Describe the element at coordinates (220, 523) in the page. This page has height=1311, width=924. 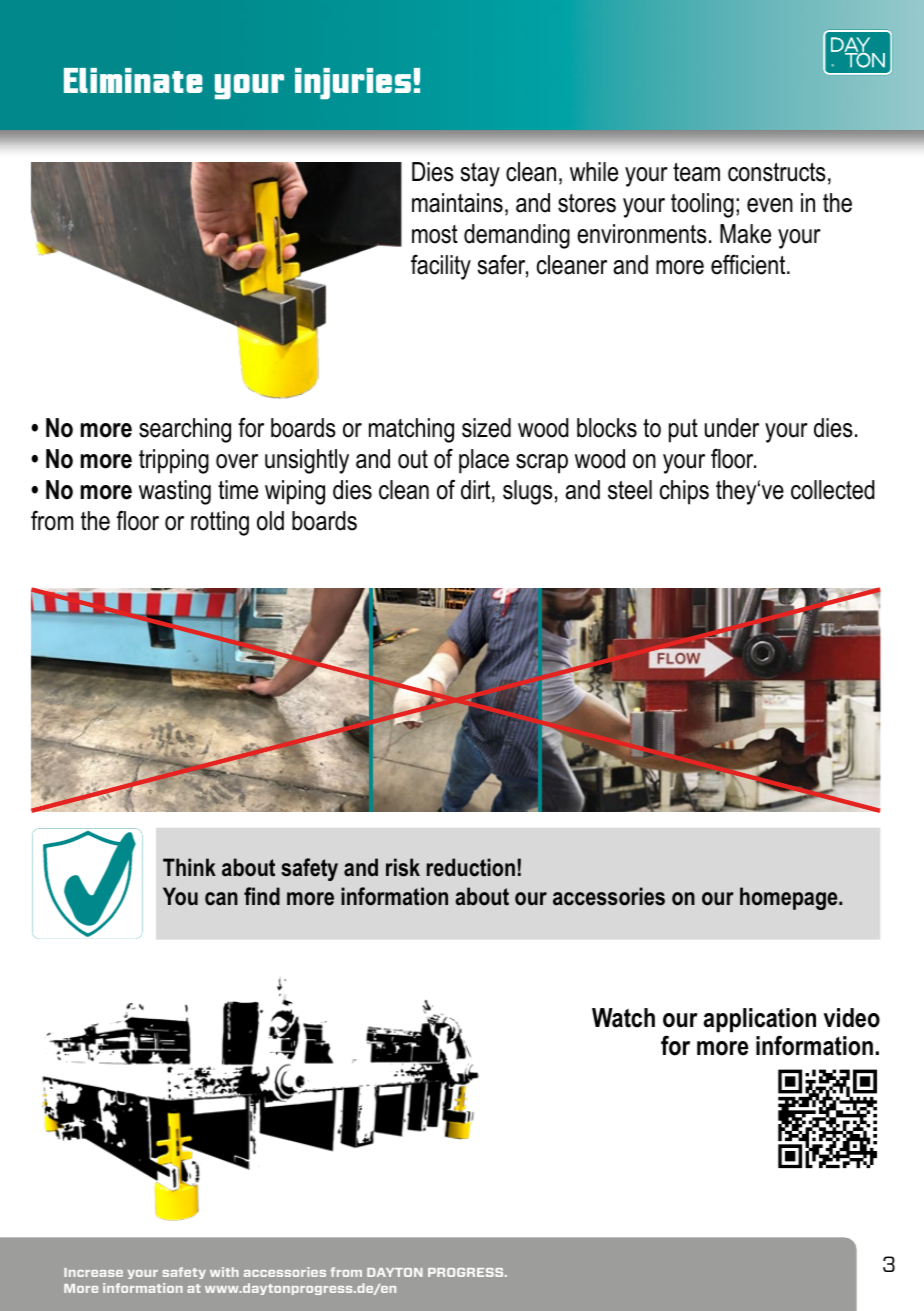
I see `rotting` at that location.
